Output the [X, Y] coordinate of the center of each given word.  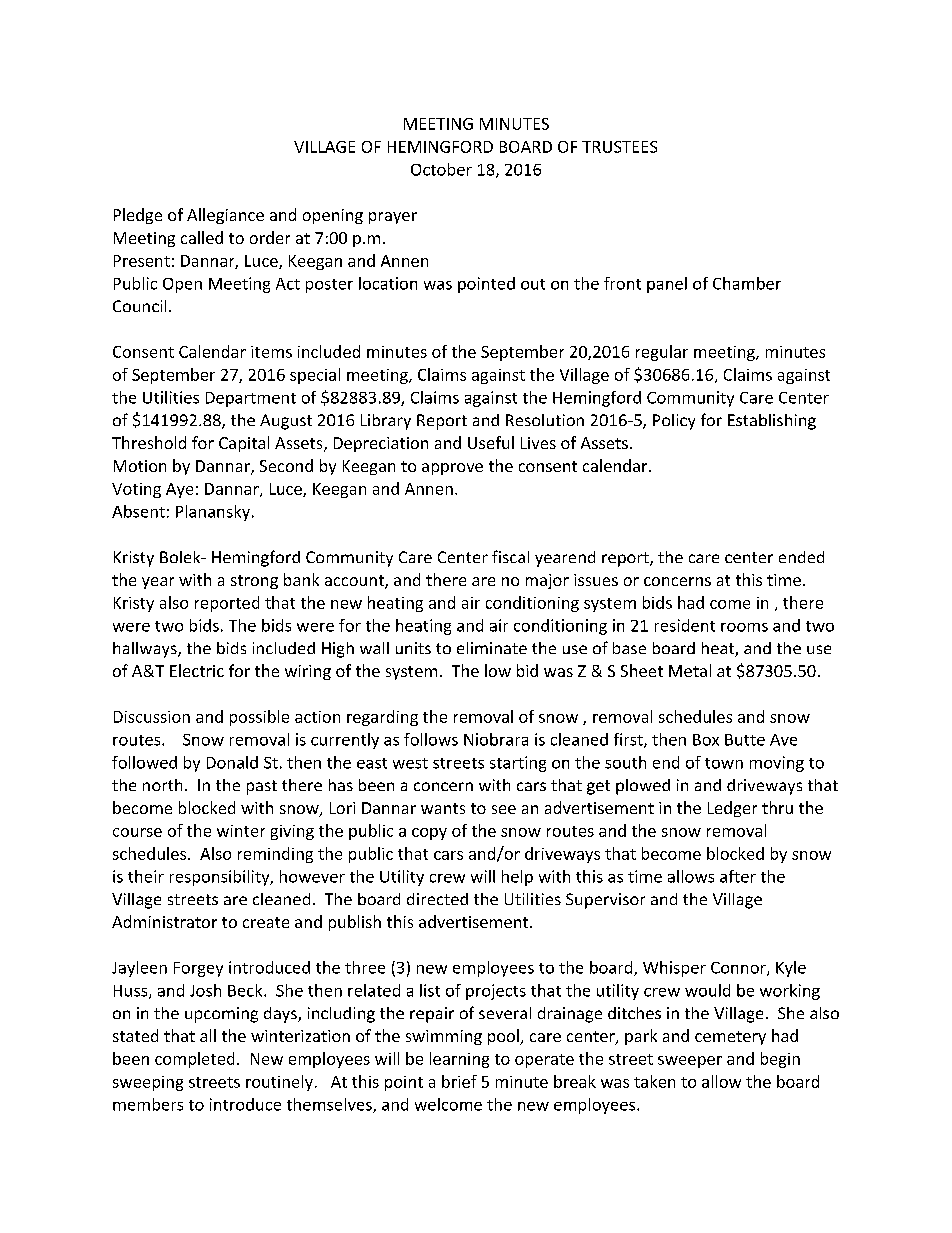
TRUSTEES [619, 147]
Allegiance [225, 216]
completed [194, 1060]
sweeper [690, 1062]
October [441, 169]
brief [459, 1081]
